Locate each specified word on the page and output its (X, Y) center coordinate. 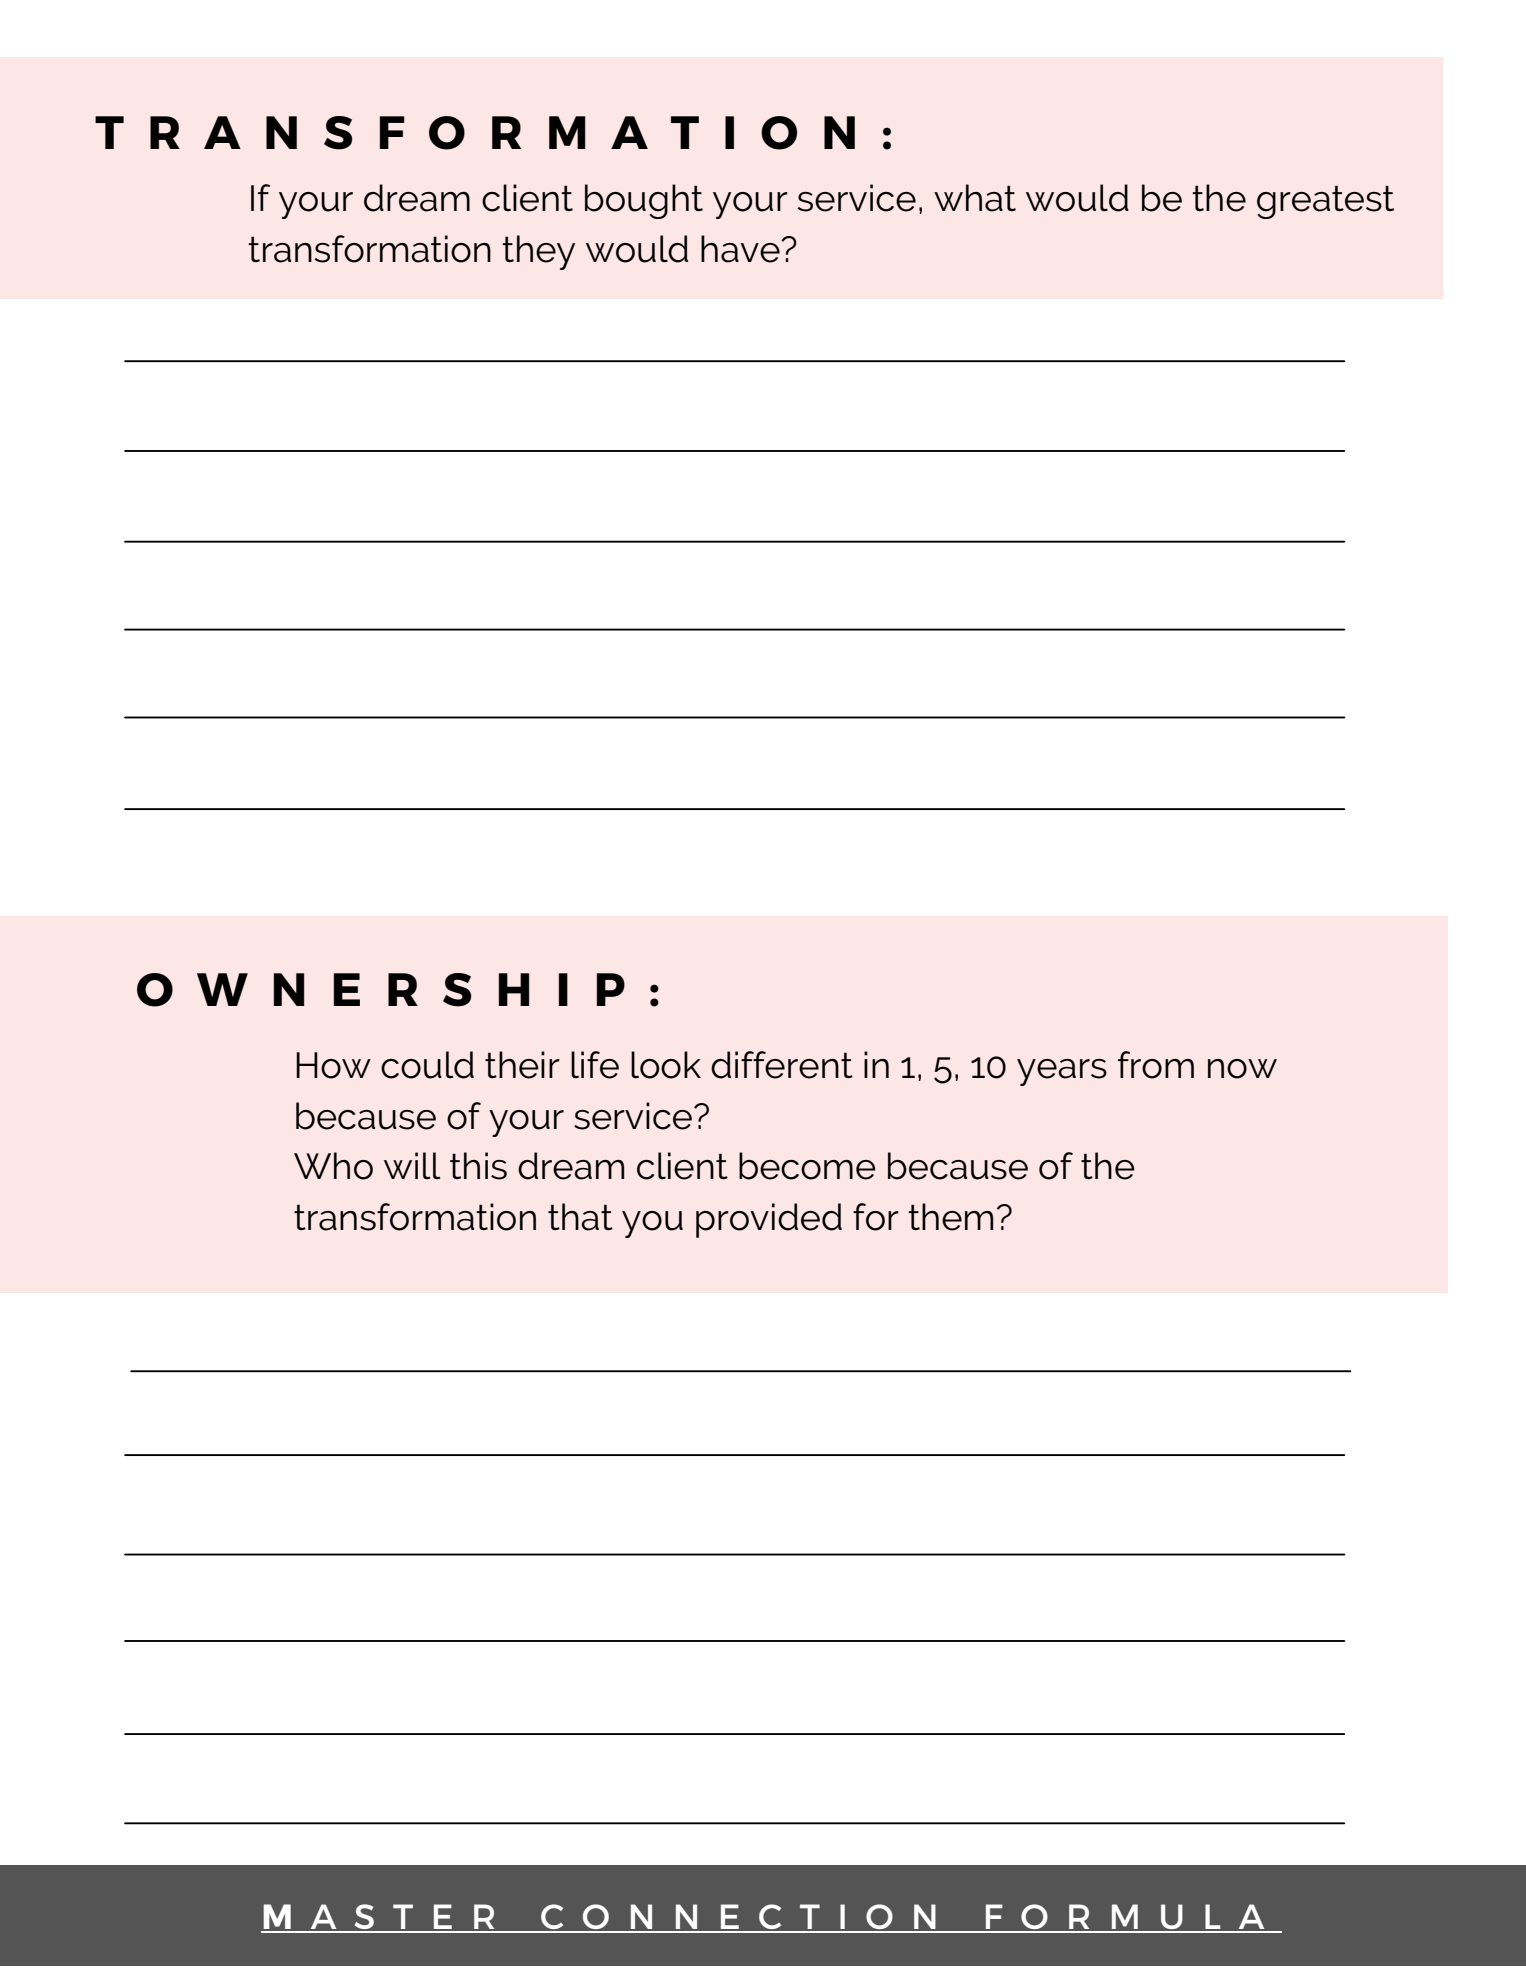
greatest (1325, 202)
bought (644, 201)
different (782, 1065)
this (478, 1166)
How (333, 1065)
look (666, 1065)
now (1242, 1069)
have (741, 249)
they (538, 252)
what (975, 198)
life (595, 1065)
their (522, 1065)
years (1062, 1072)
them (950, 1217)
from (1156, 1065)
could (427, 1065)
